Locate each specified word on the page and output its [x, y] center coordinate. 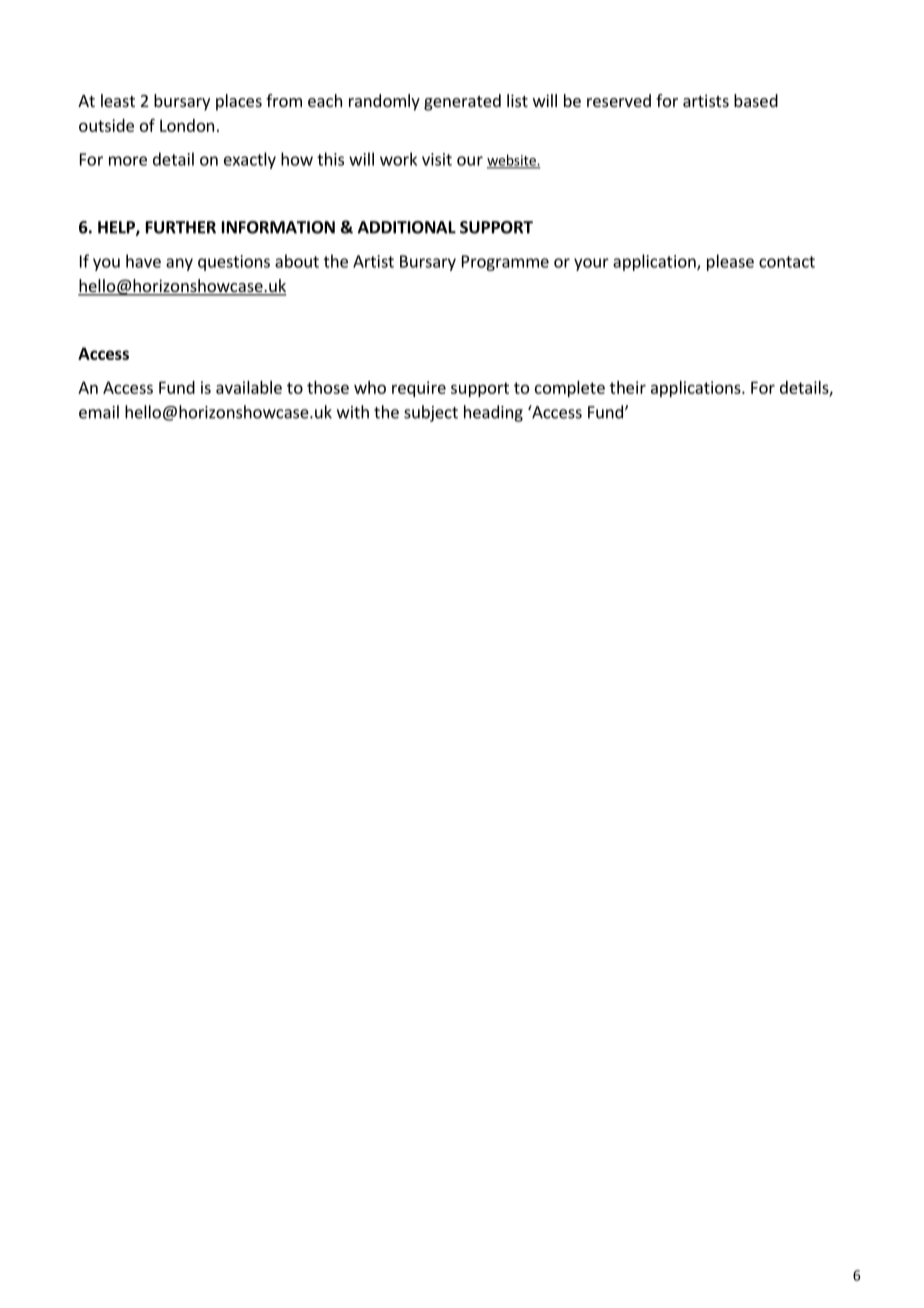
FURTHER [181, 227]
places [239, 102]
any [179, 264]
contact [787, 262]
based [756, 100]
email [99, 412]
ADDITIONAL [407, 227]
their [628, 387]
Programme [505, 263]
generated [462, 102]
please [730, 262]
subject [431, 413]
